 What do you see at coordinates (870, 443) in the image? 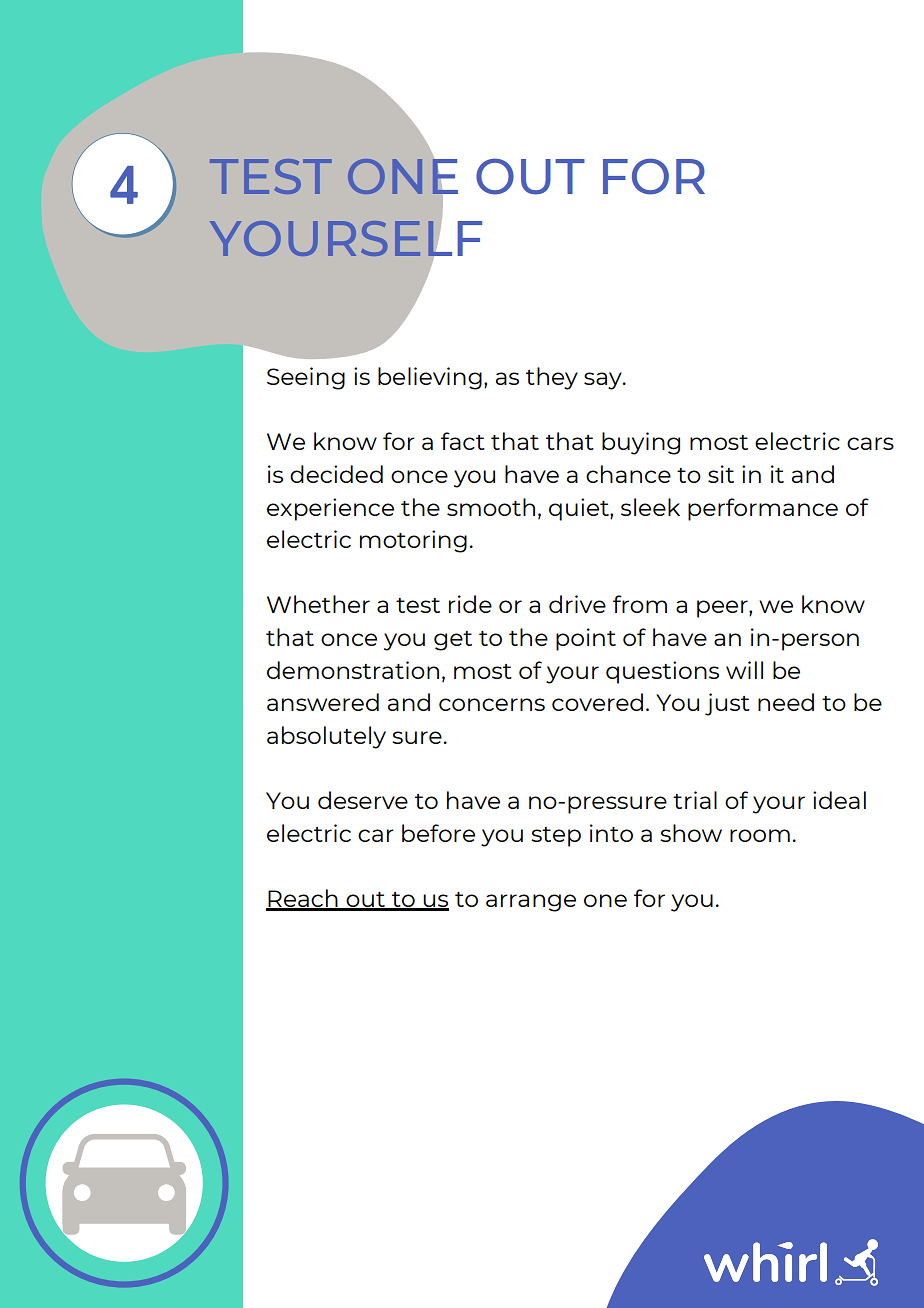
I see `cars` at bounding box center [870, 443].
